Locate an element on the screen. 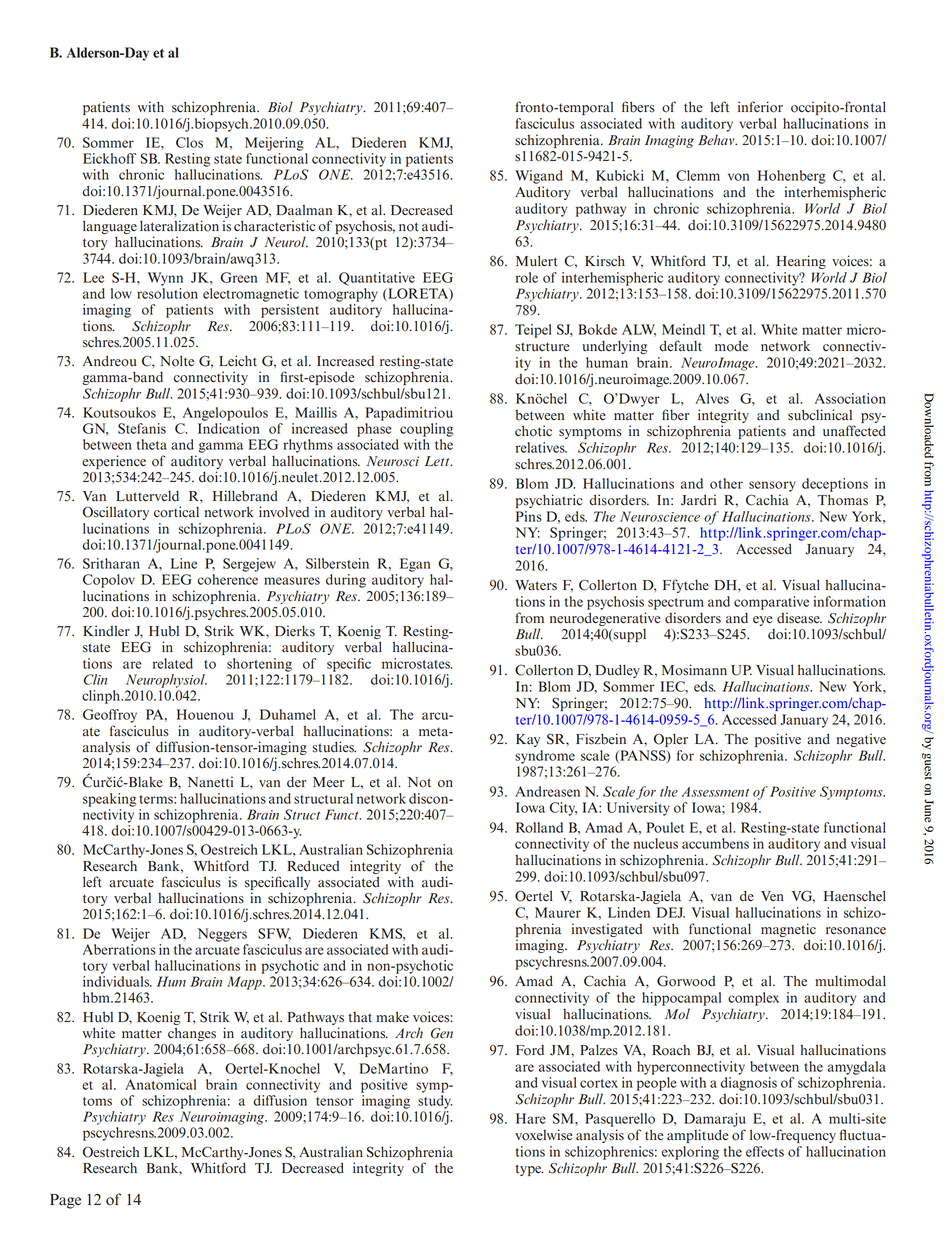  role is located at coordinates (527, 277).
